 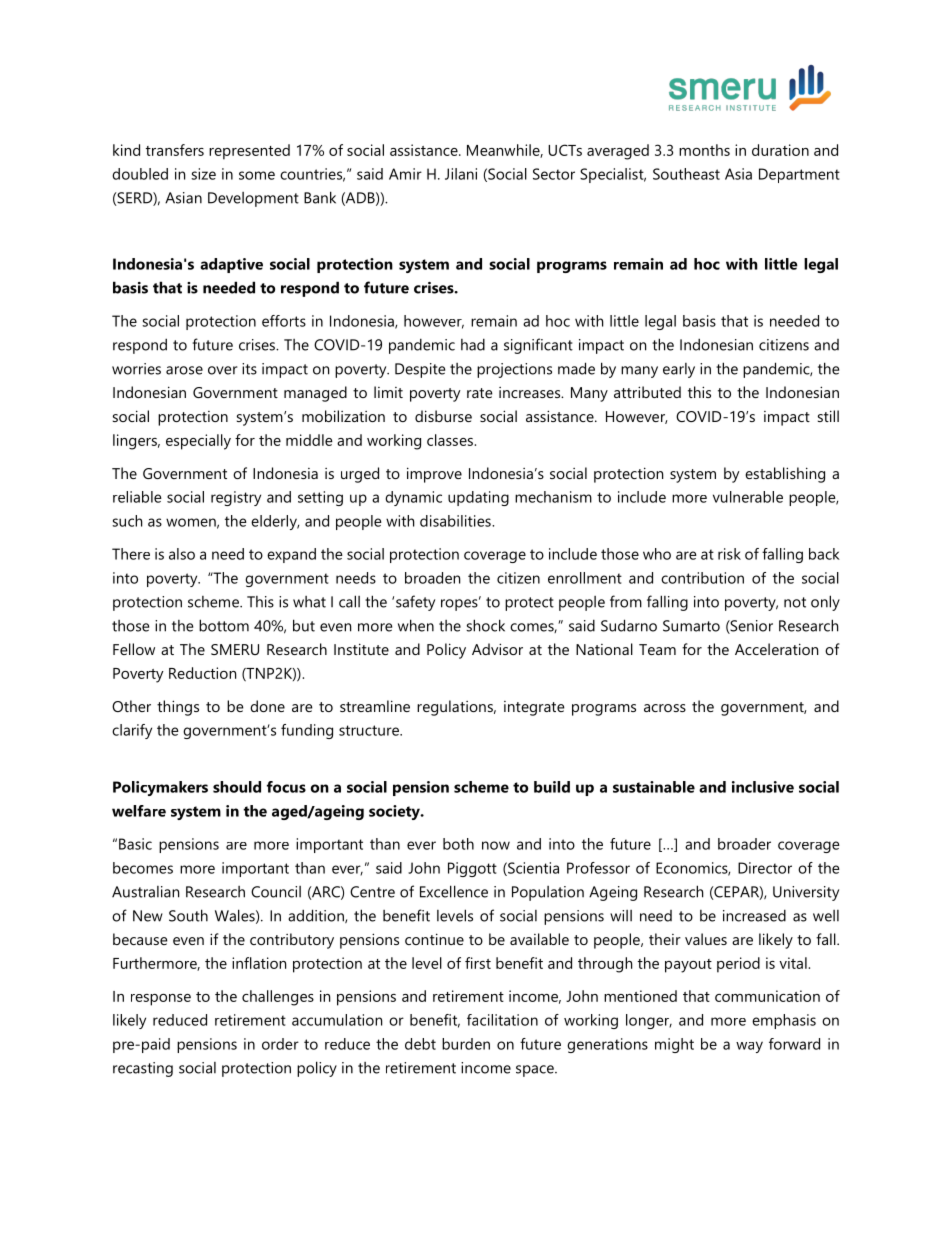 What do you see at coordinates (795, 602) in the page?
I see `not` at bounding box center [795, 602].
